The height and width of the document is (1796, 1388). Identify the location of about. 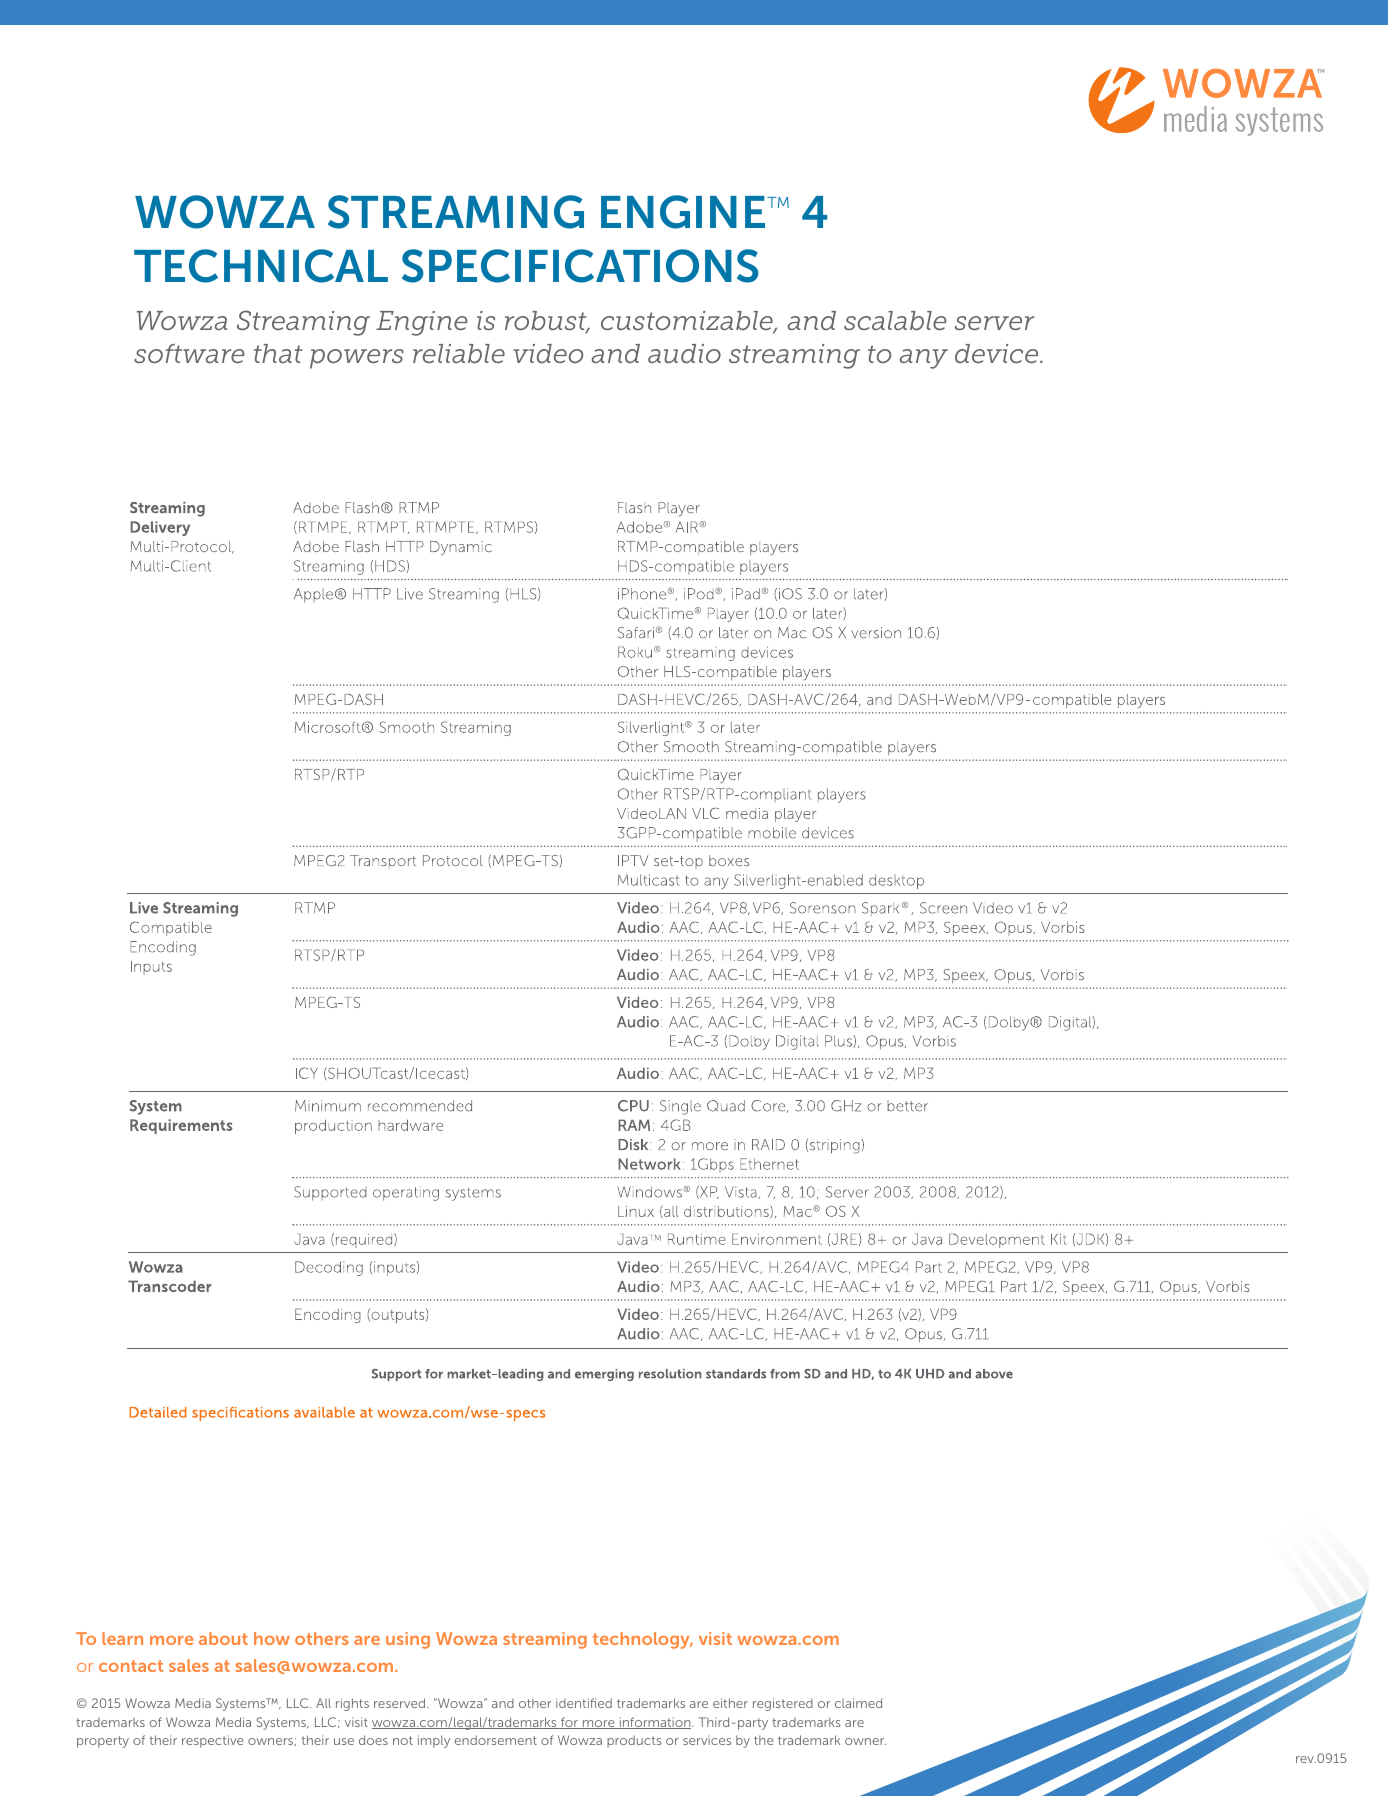
(223, 1638).
